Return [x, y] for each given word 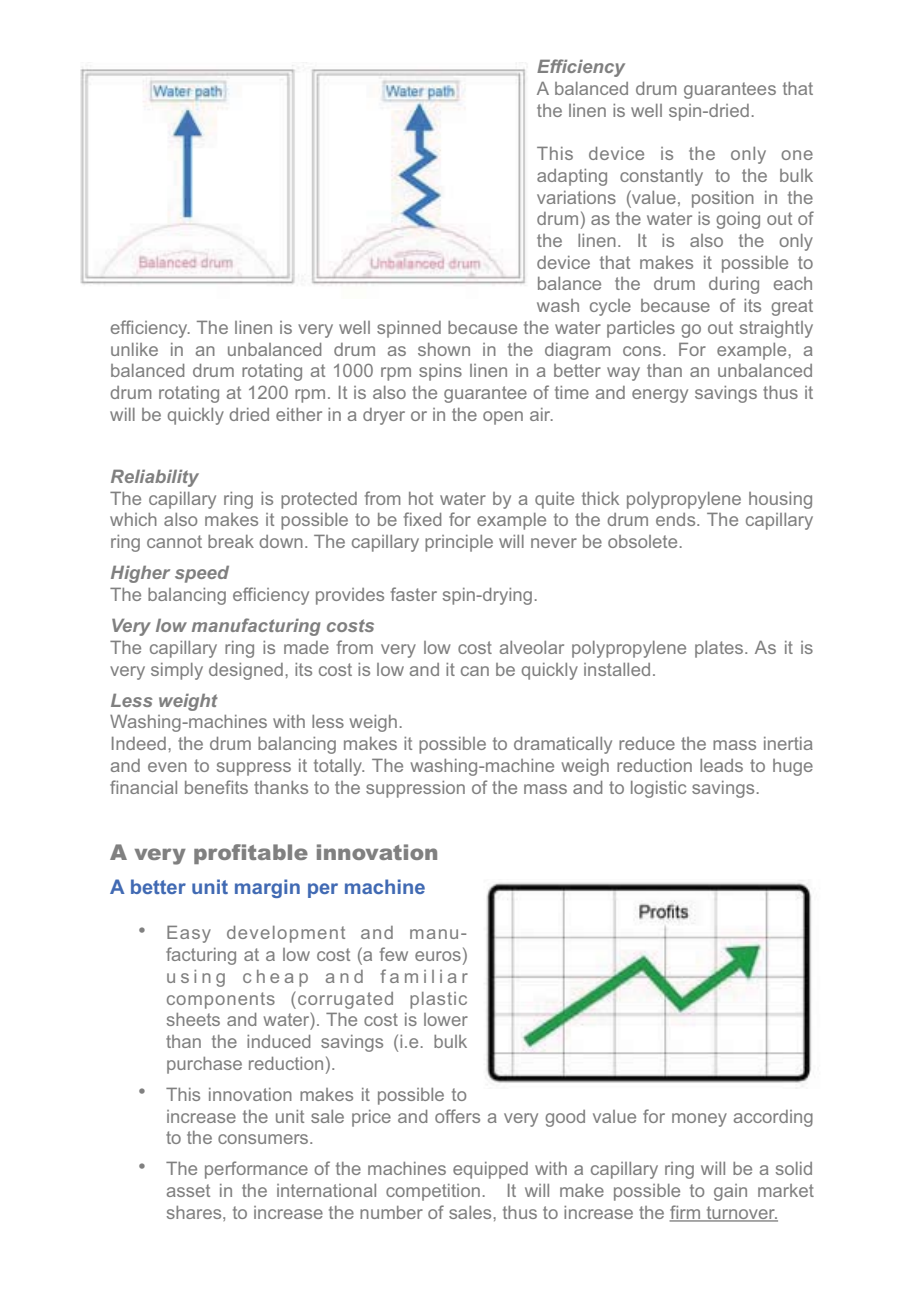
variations [576, 197]
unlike [134, 349]
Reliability [155, 478]
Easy [189, 934]
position [723, 199]
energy [660, 396]
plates [720, 649]
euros [438, 956]
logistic [658, 789]
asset [188, 1190]
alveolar [532, 647]
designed [246, 671]
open [503, 418]
